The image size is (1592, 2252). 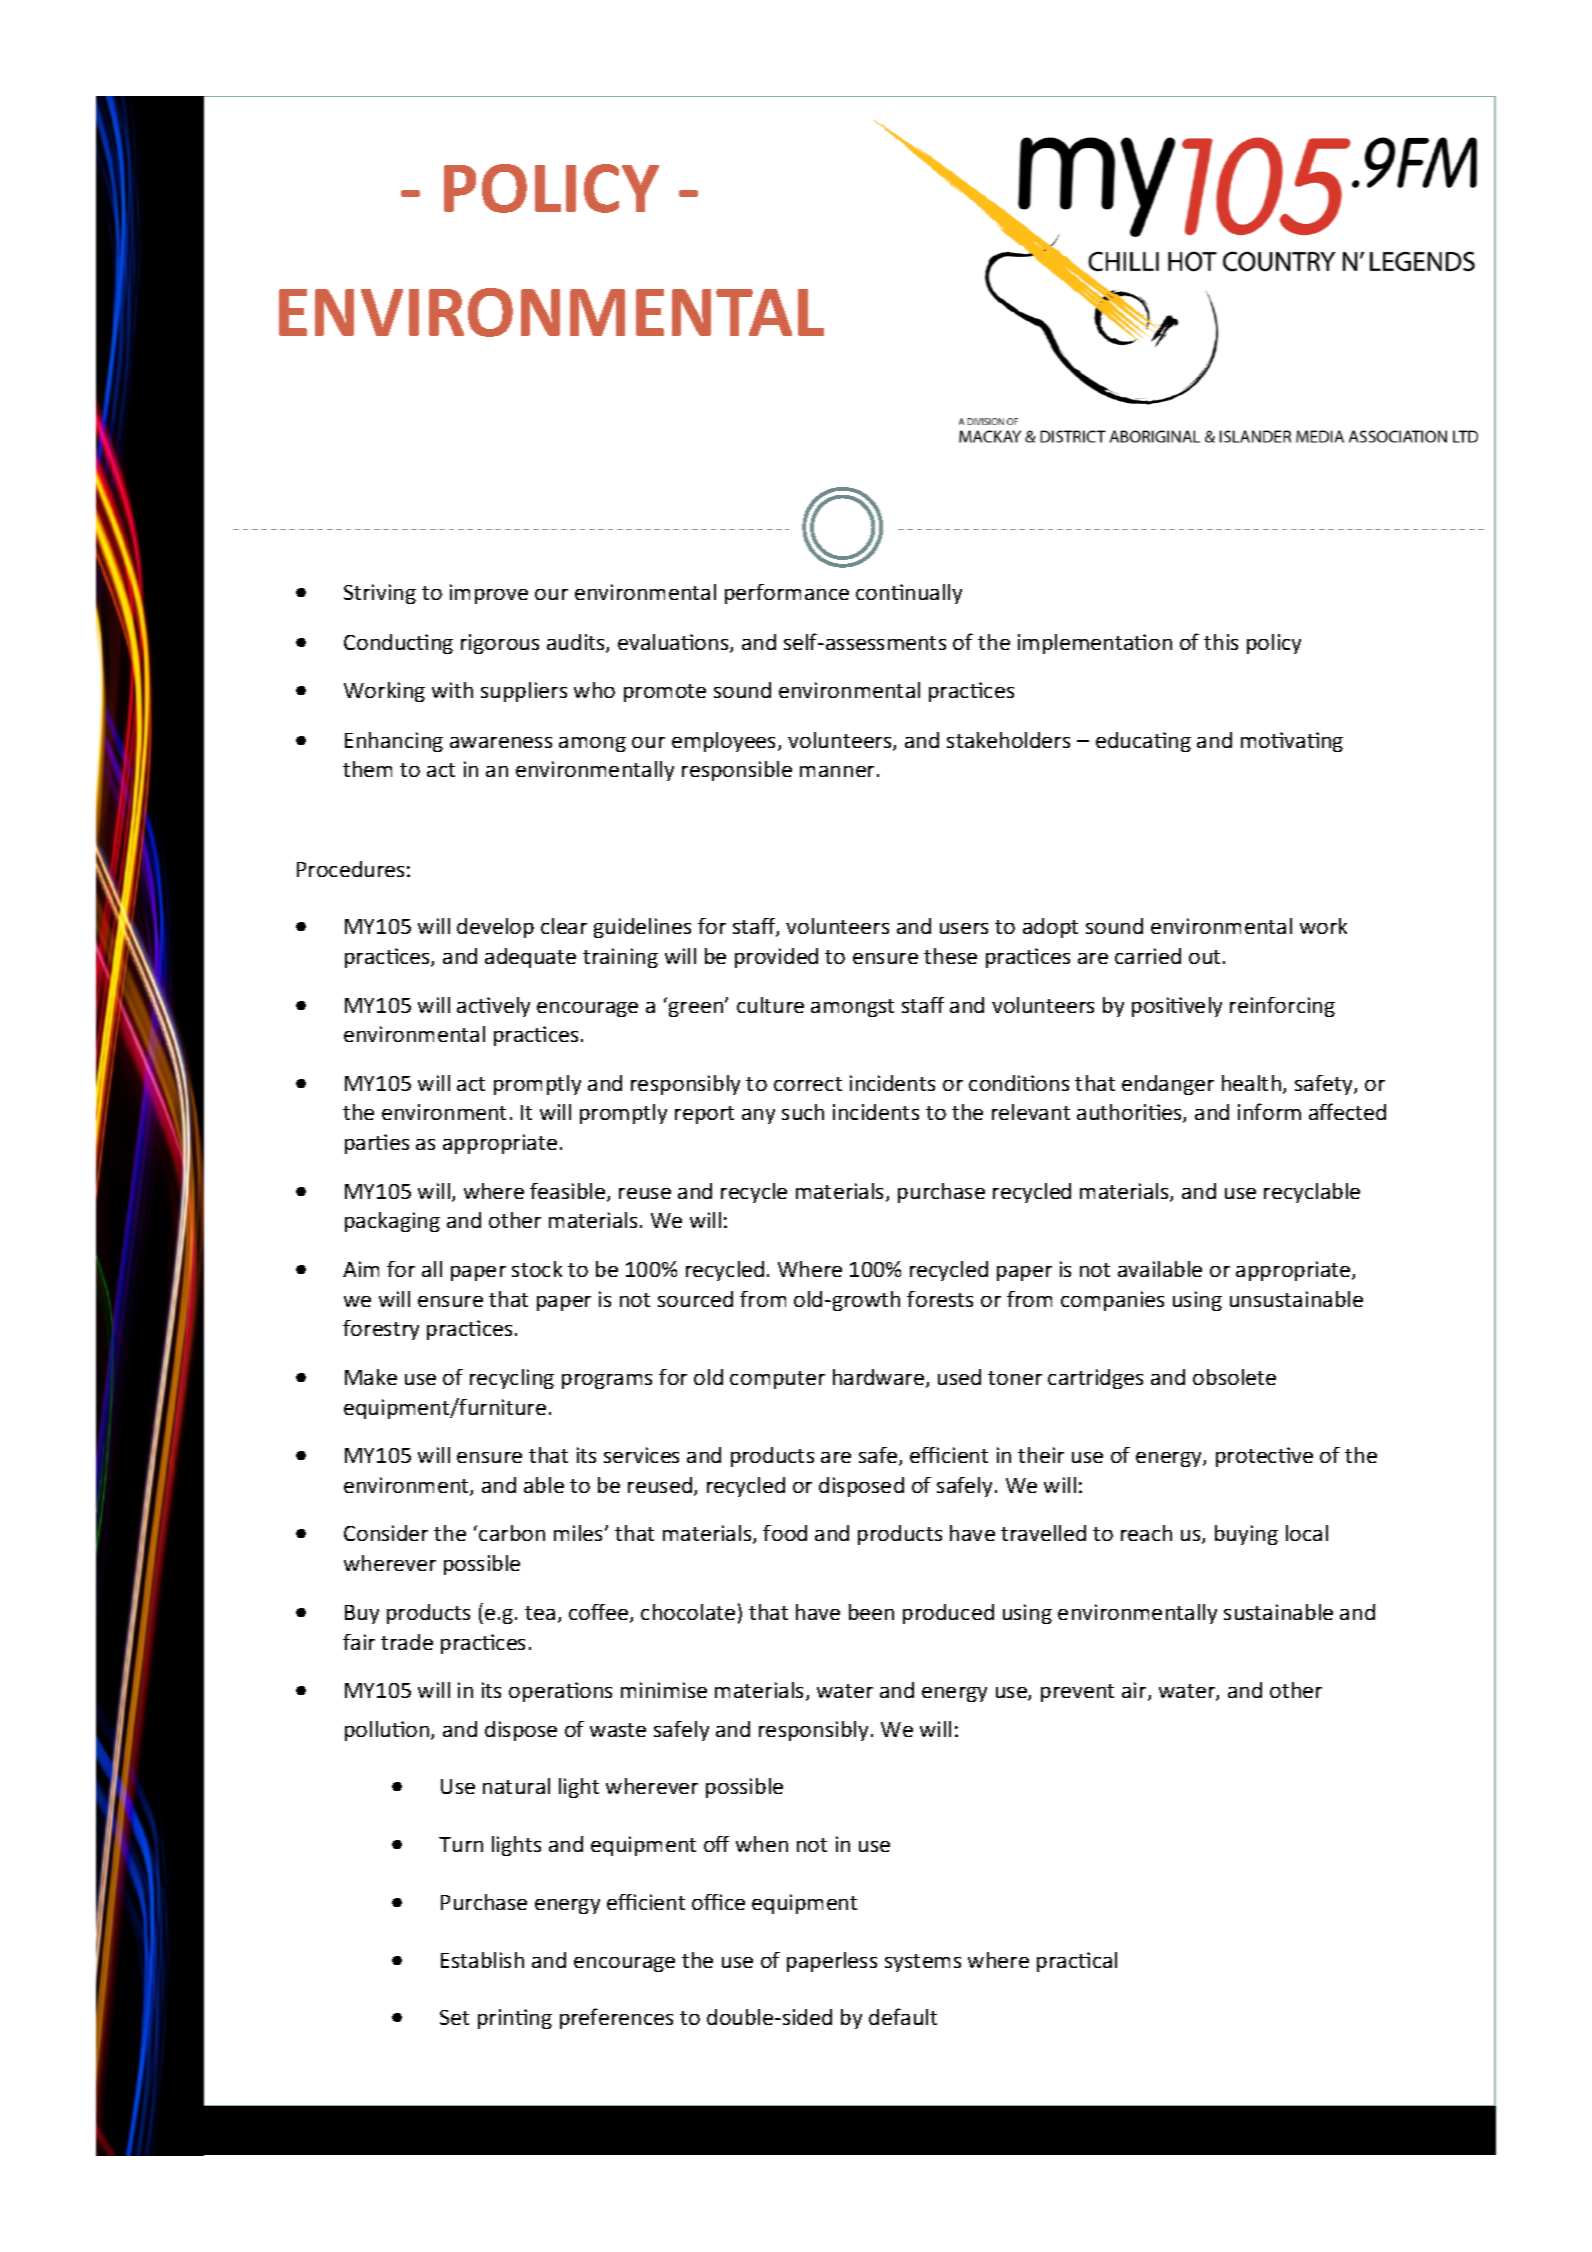 What do you see at coordinates (1246, 1535) in the document?
I see `buying` at bounding box center [1246, 1535].
